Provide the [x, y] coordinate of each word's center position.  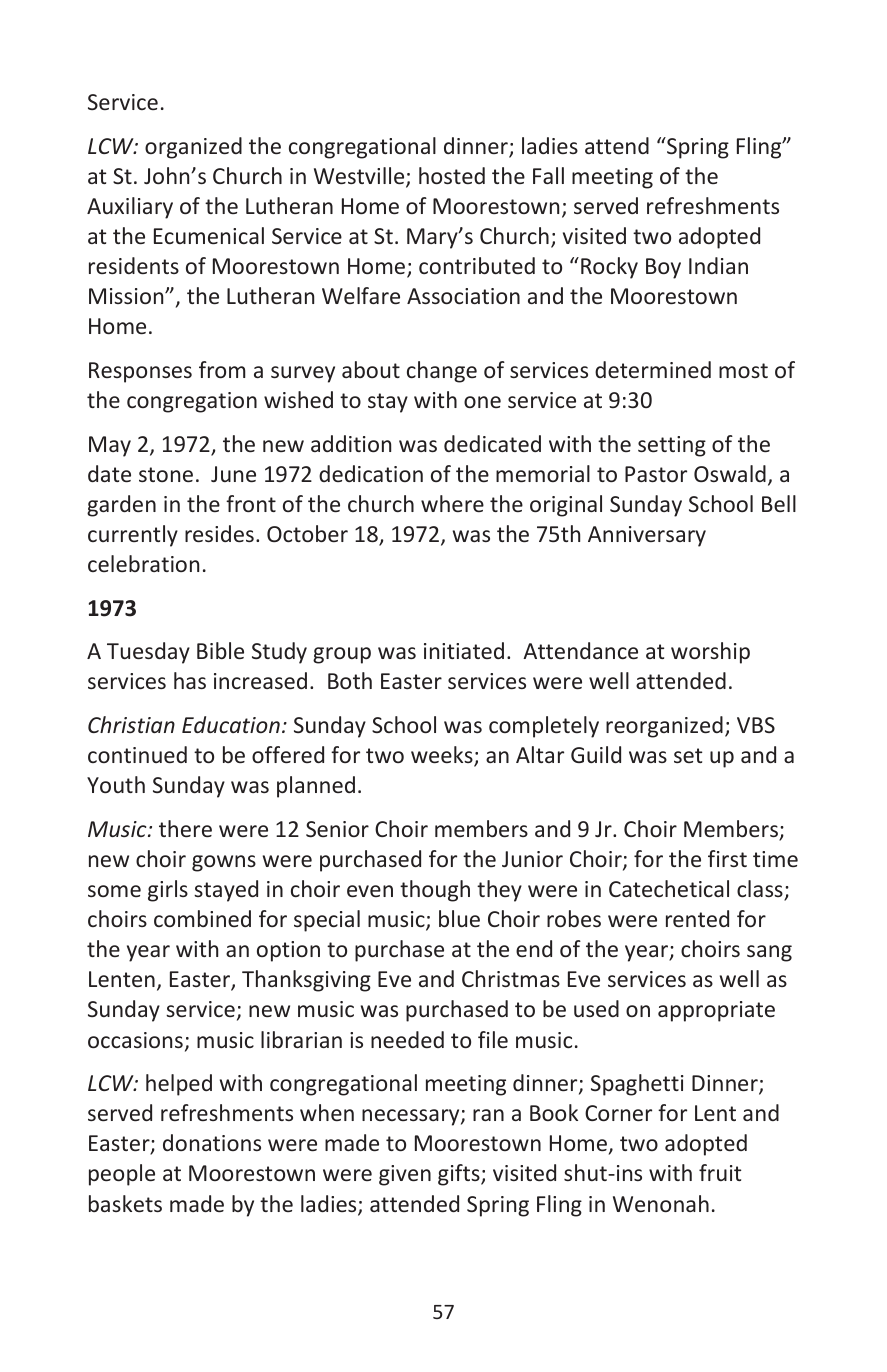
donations [212, 1142]
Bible [220, 650]
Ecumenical [209, 235]
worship [710, 653]
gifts [460, 1175]
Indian [718, 265]
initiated [464, 650]
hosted [452, 175]
